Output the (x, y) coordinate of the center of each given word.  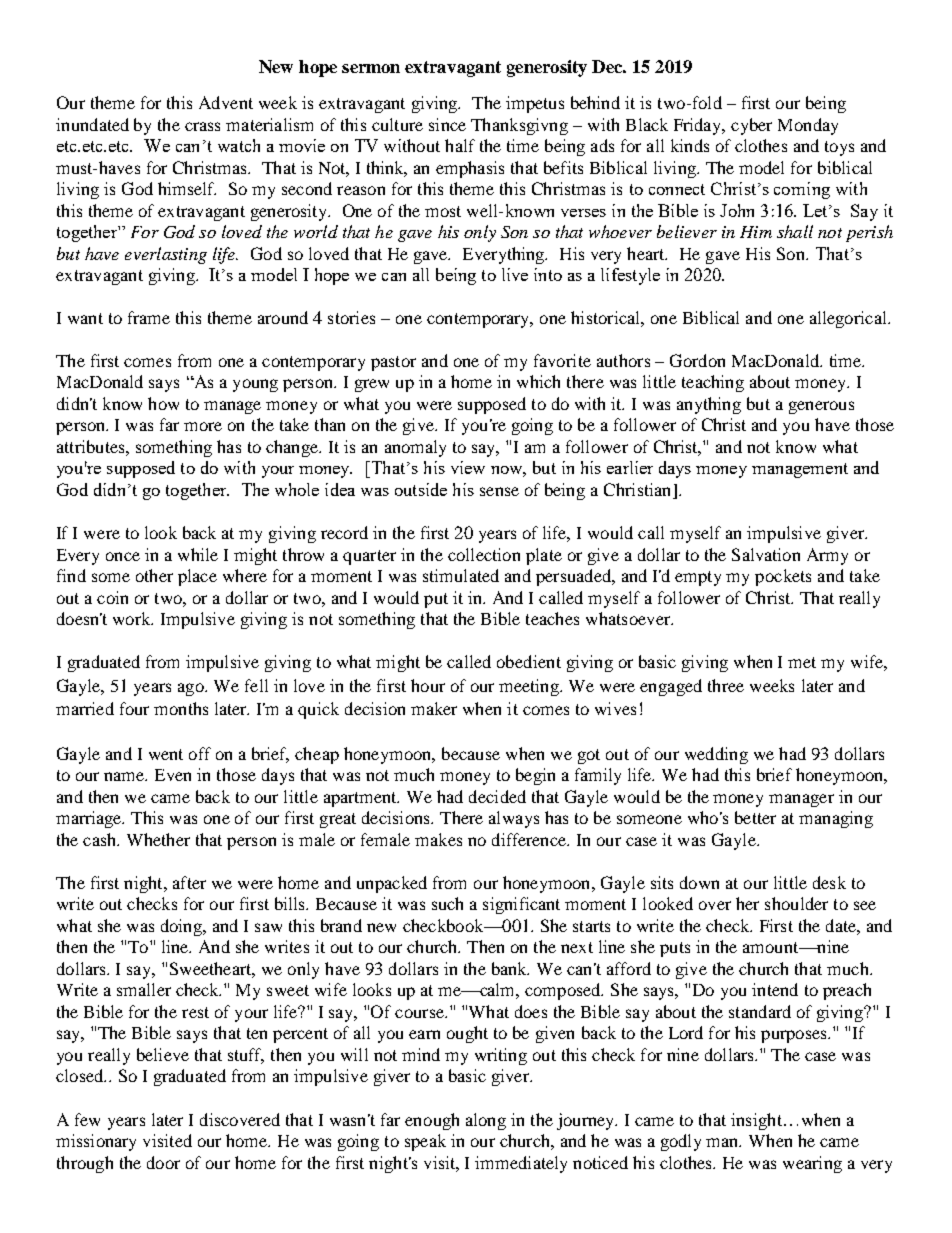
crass (202, 126)
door (163, 1162)
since (447, 124)
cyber (751, 126)
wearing (812, 1164)
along (486, 1121)
